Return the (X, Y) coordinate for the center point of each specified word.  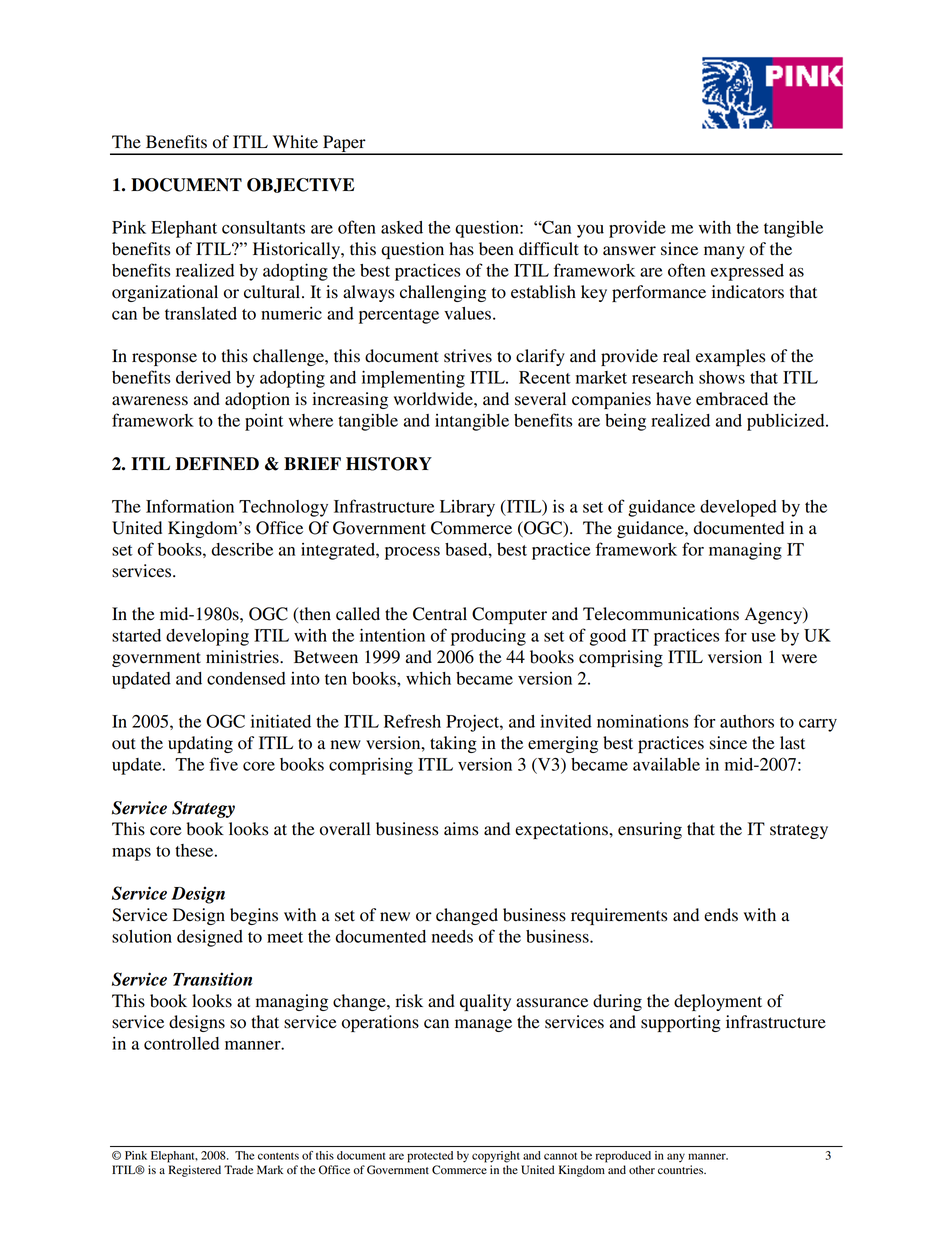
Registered (195, 1171)
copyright (496, 1157)
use (763, 637)
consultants (263, 227)
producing (488, 637)
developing (207, 637)
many (724, 252)
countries (682, 1170)
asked (402, 227)
